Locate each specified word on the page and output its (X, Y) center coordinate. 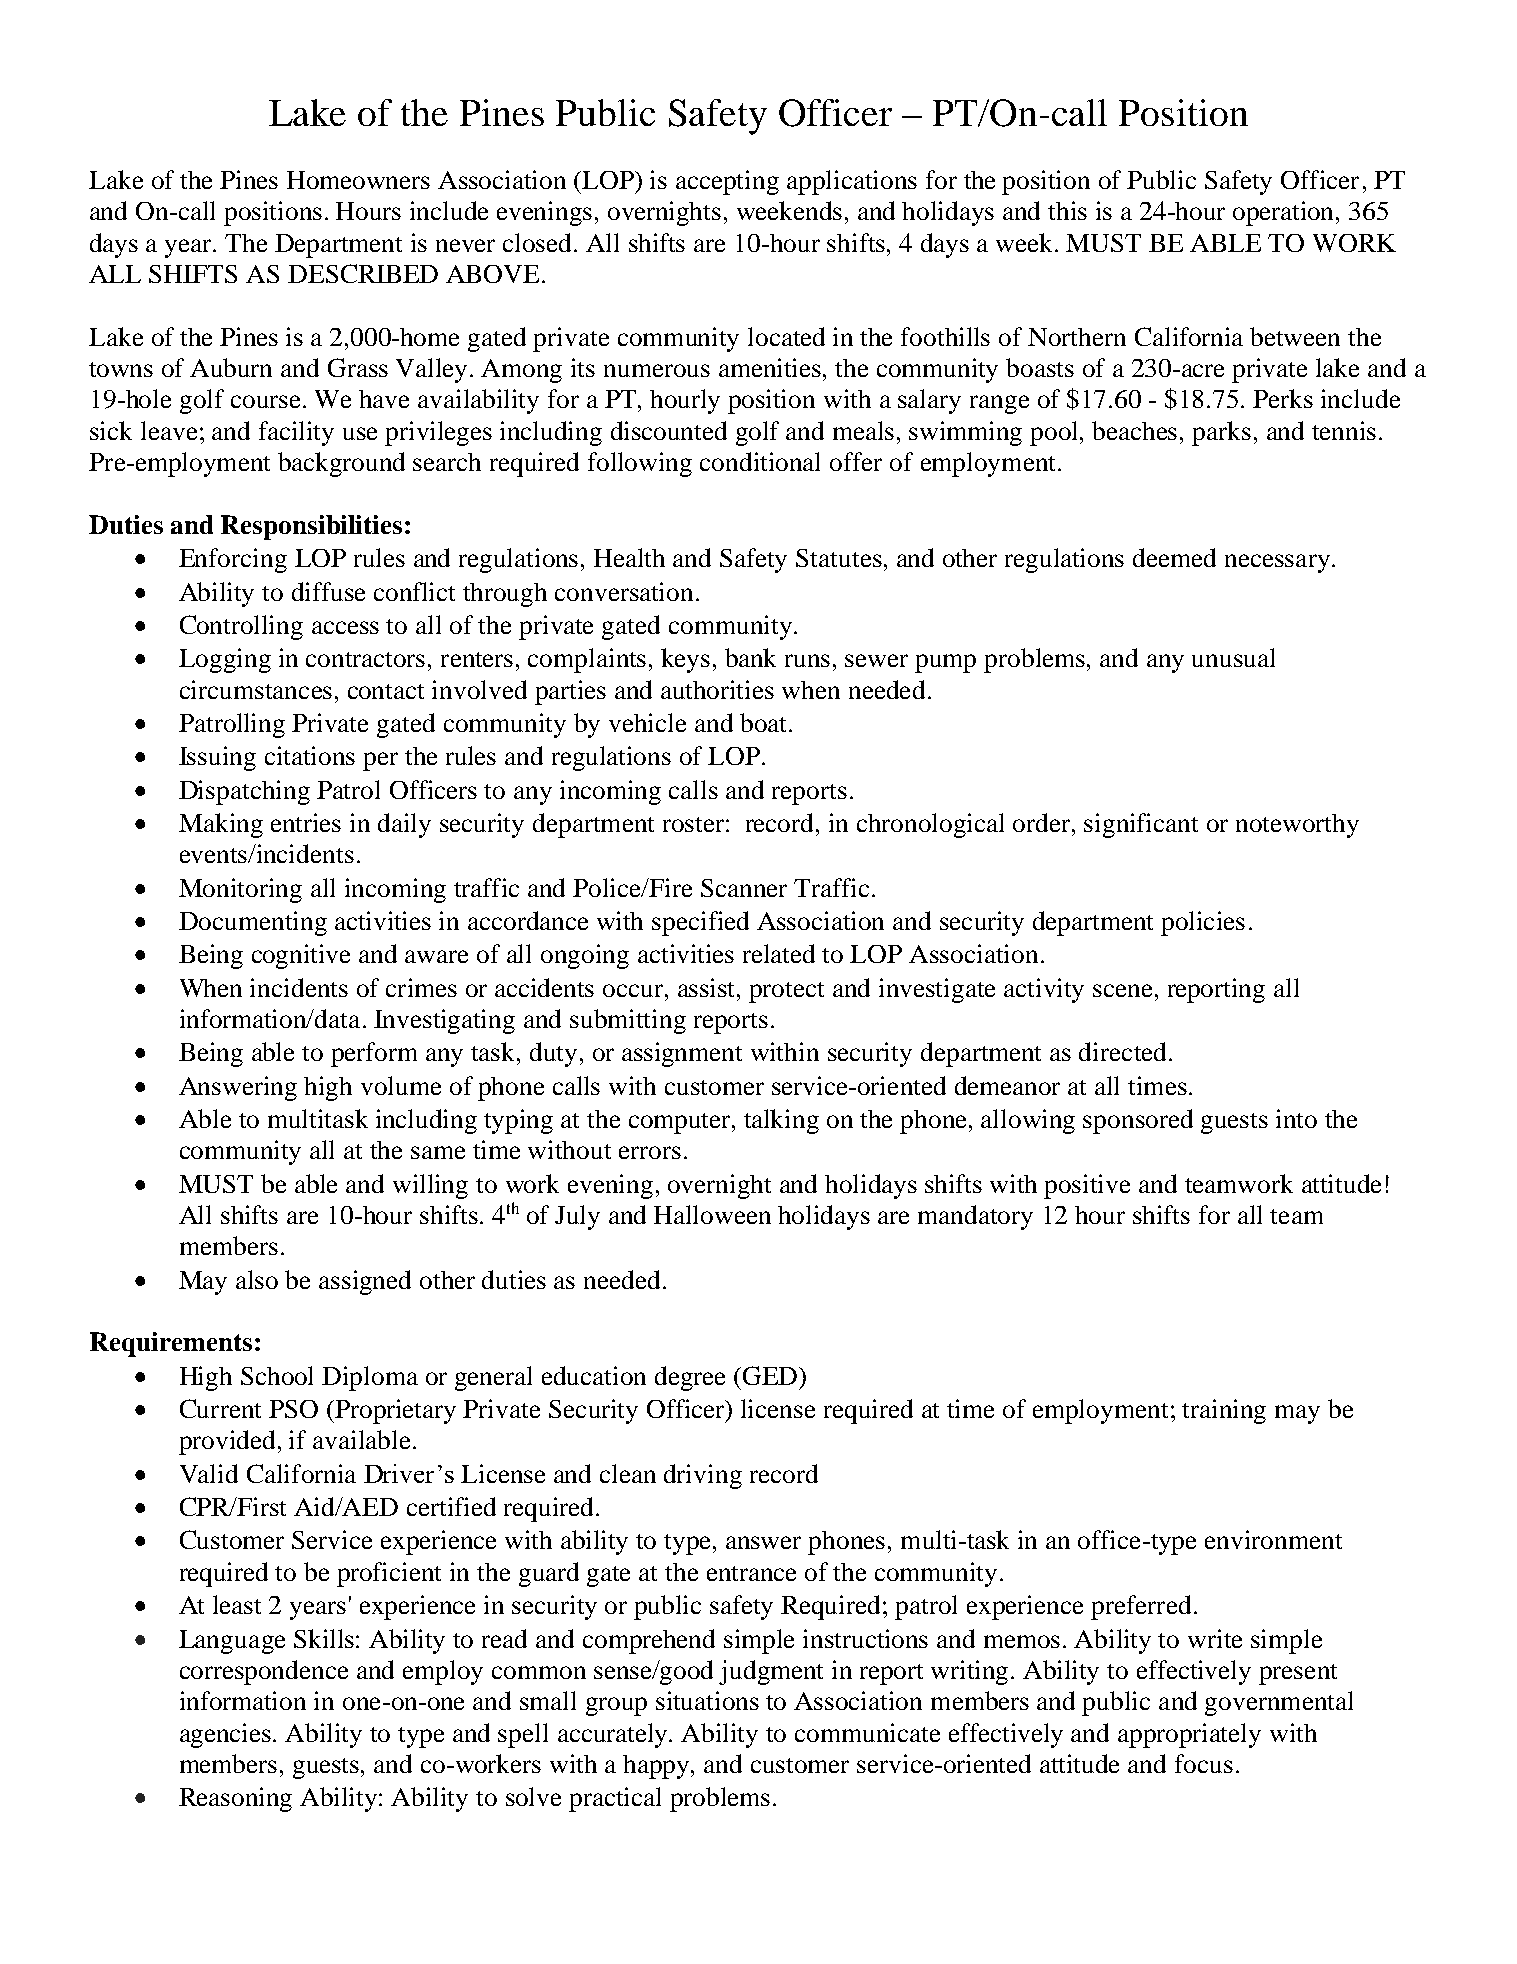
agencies (227, 1735)
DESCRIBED (363, 273)
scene (1122, 990)
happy (657, 1767)
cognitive (301, 956)
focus (1204, 1763)
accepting (727, 182)
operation (1285, 213)
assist (708, 987)
